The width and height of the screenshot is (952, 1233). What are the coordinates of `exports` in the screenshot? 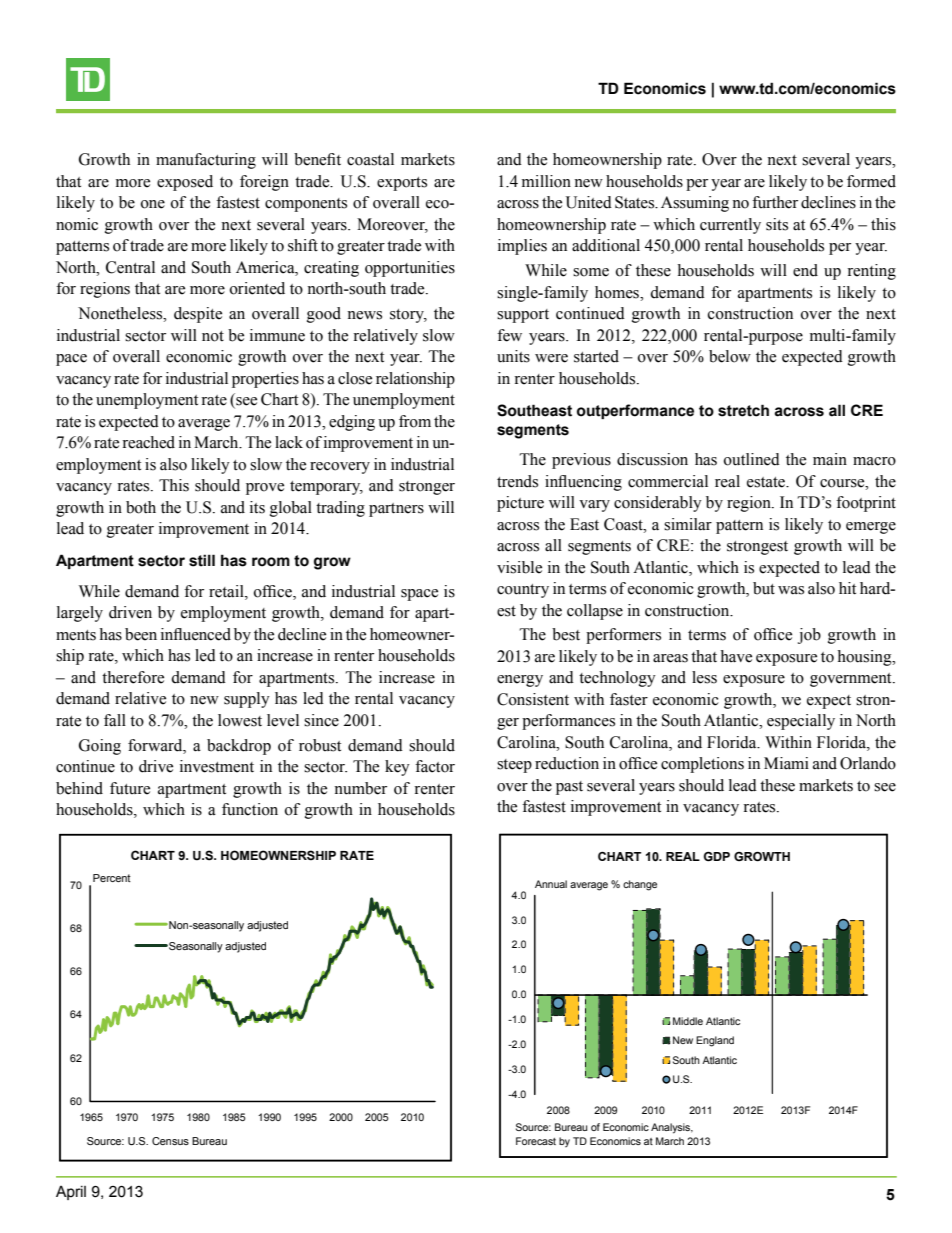 It's located at (402, 184).
